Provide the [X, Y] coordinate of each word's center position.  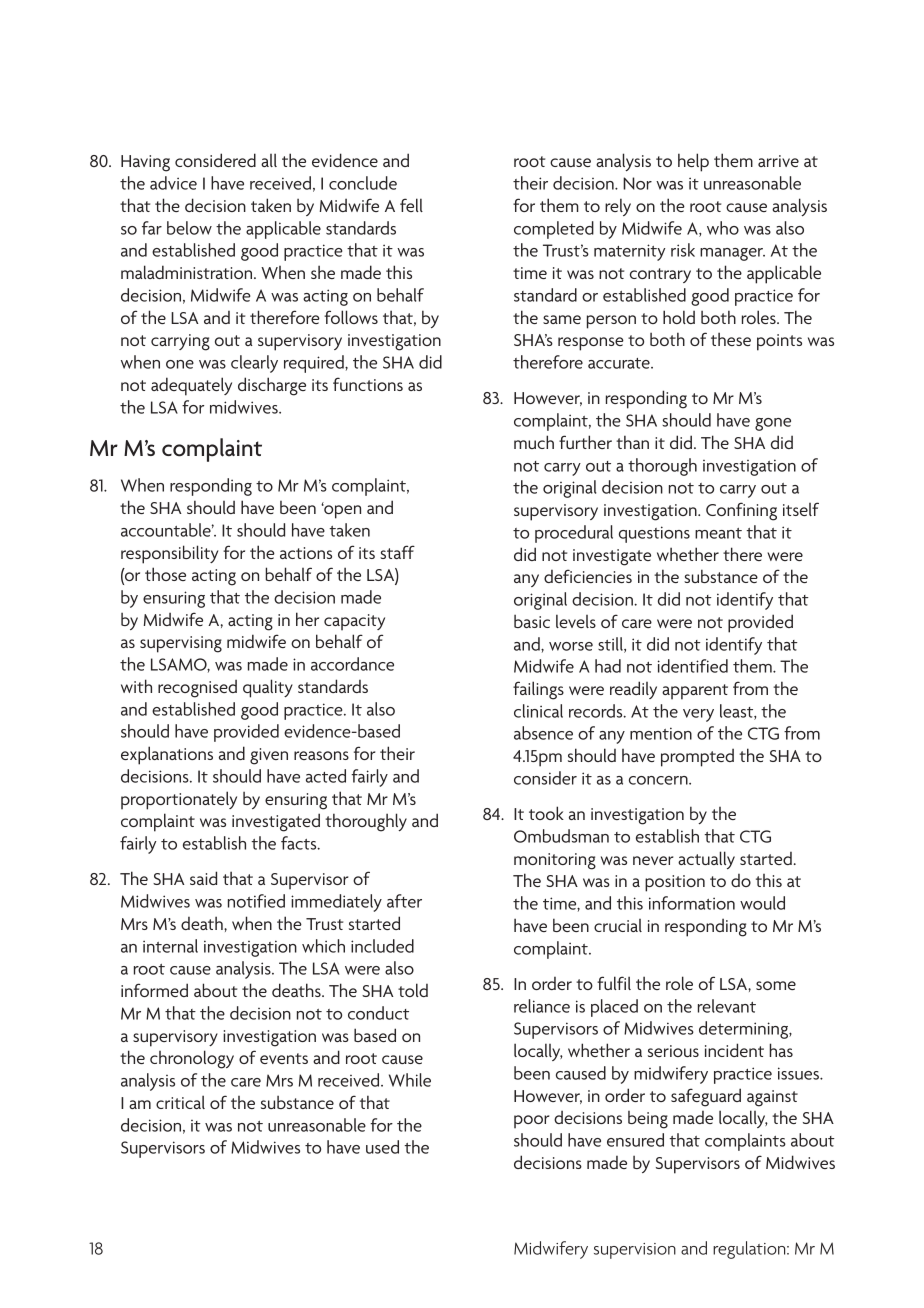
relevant [727, 1006]
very [698, 715]
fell [411, 205]
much [534, 442]
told [413, 990]
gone [773, 424]
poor [531, 1122]
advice [173, 183]
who [723, 228]
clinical [538, 711]
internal [170, 946]
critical [180, 1102]
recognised [197, 688]
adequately [191, 386]
